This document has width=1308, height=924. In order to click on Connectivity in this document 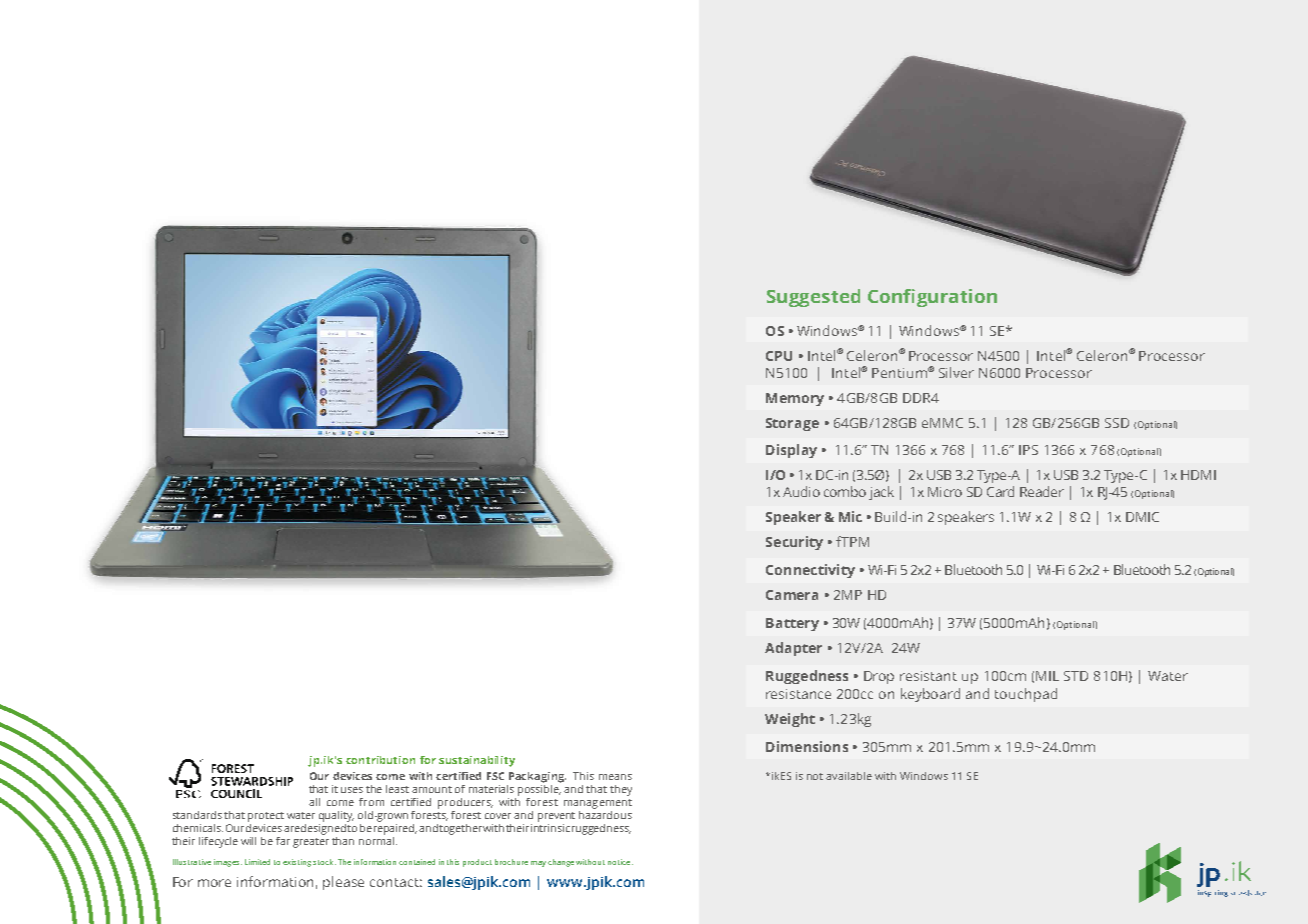, I will do `click(810, 571)`.
